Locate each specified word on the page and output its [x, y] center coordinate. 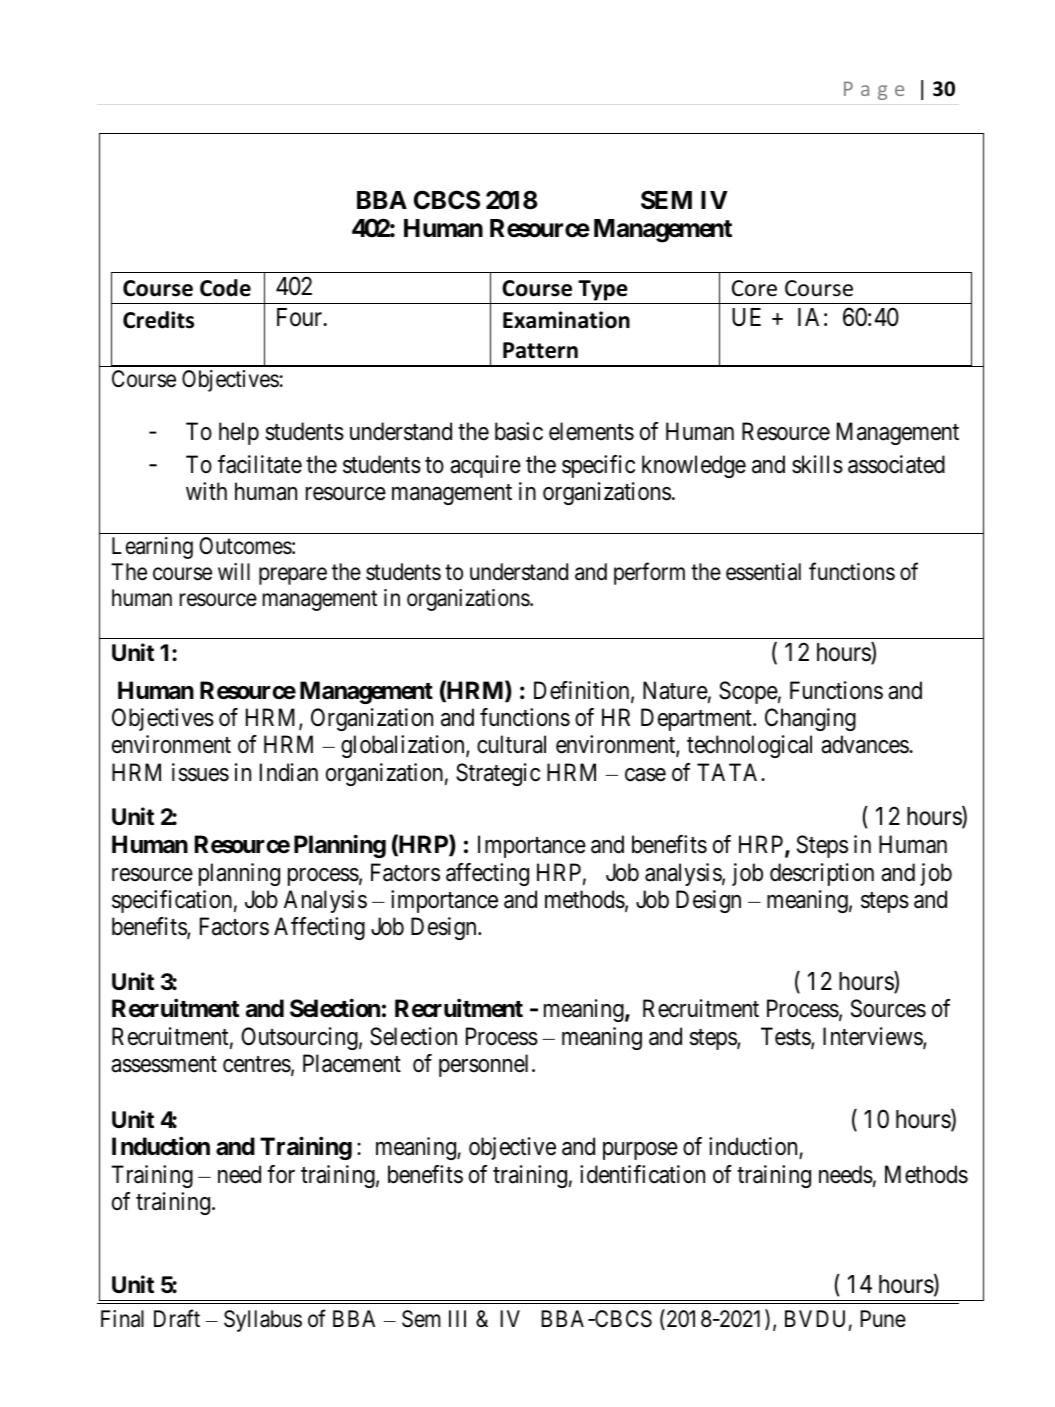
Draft [177, 1318]
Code [225, 288]
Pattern [540, 350]
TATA [729, 772]
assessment [164, 1064]
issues [200, 772]
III [457, 1318]
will [234, 571]
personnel [486, 1065]
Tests [786, 1037]
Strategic [498, 774]
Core [754, 288]
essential [763, 572]
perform [649, 573]
